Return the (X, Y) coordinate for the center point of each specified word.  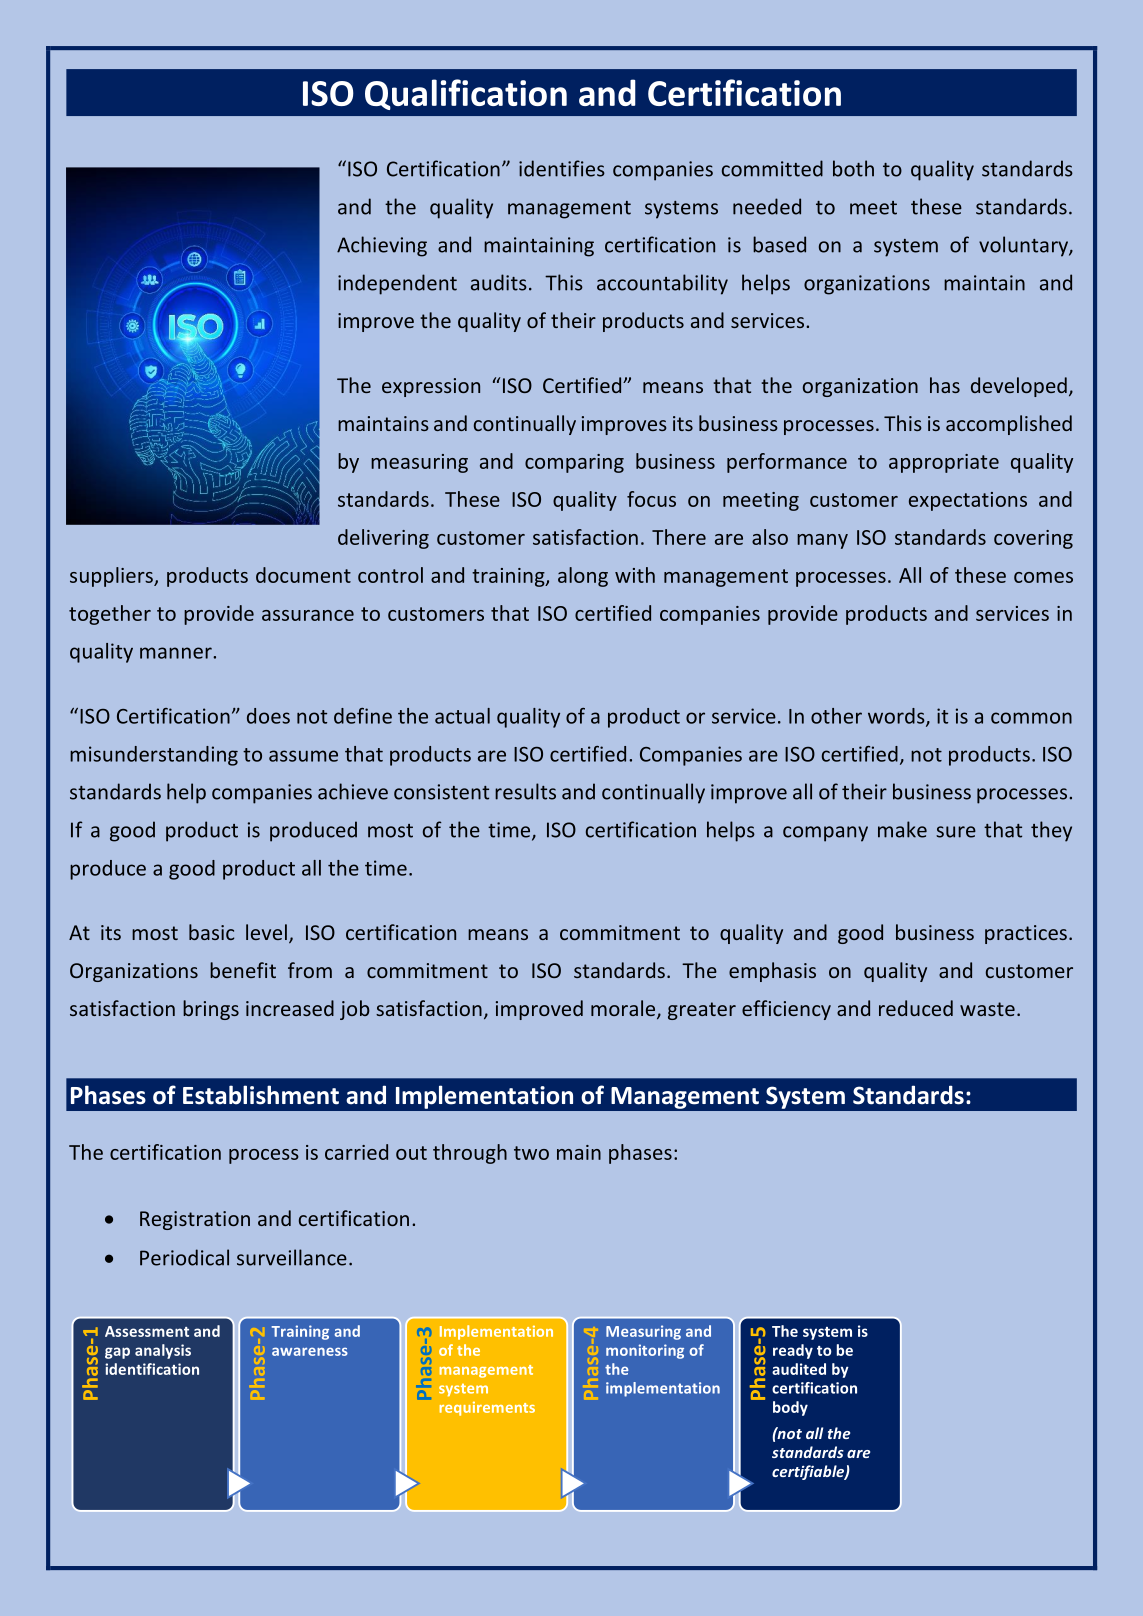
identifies (562, 168)
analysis (163, 1351)
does (268, 716)
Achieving (382, 246)
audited (799, 1369)
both (853, 168)
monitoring (645, 1351)
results (525, 791)
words (897, 717)
